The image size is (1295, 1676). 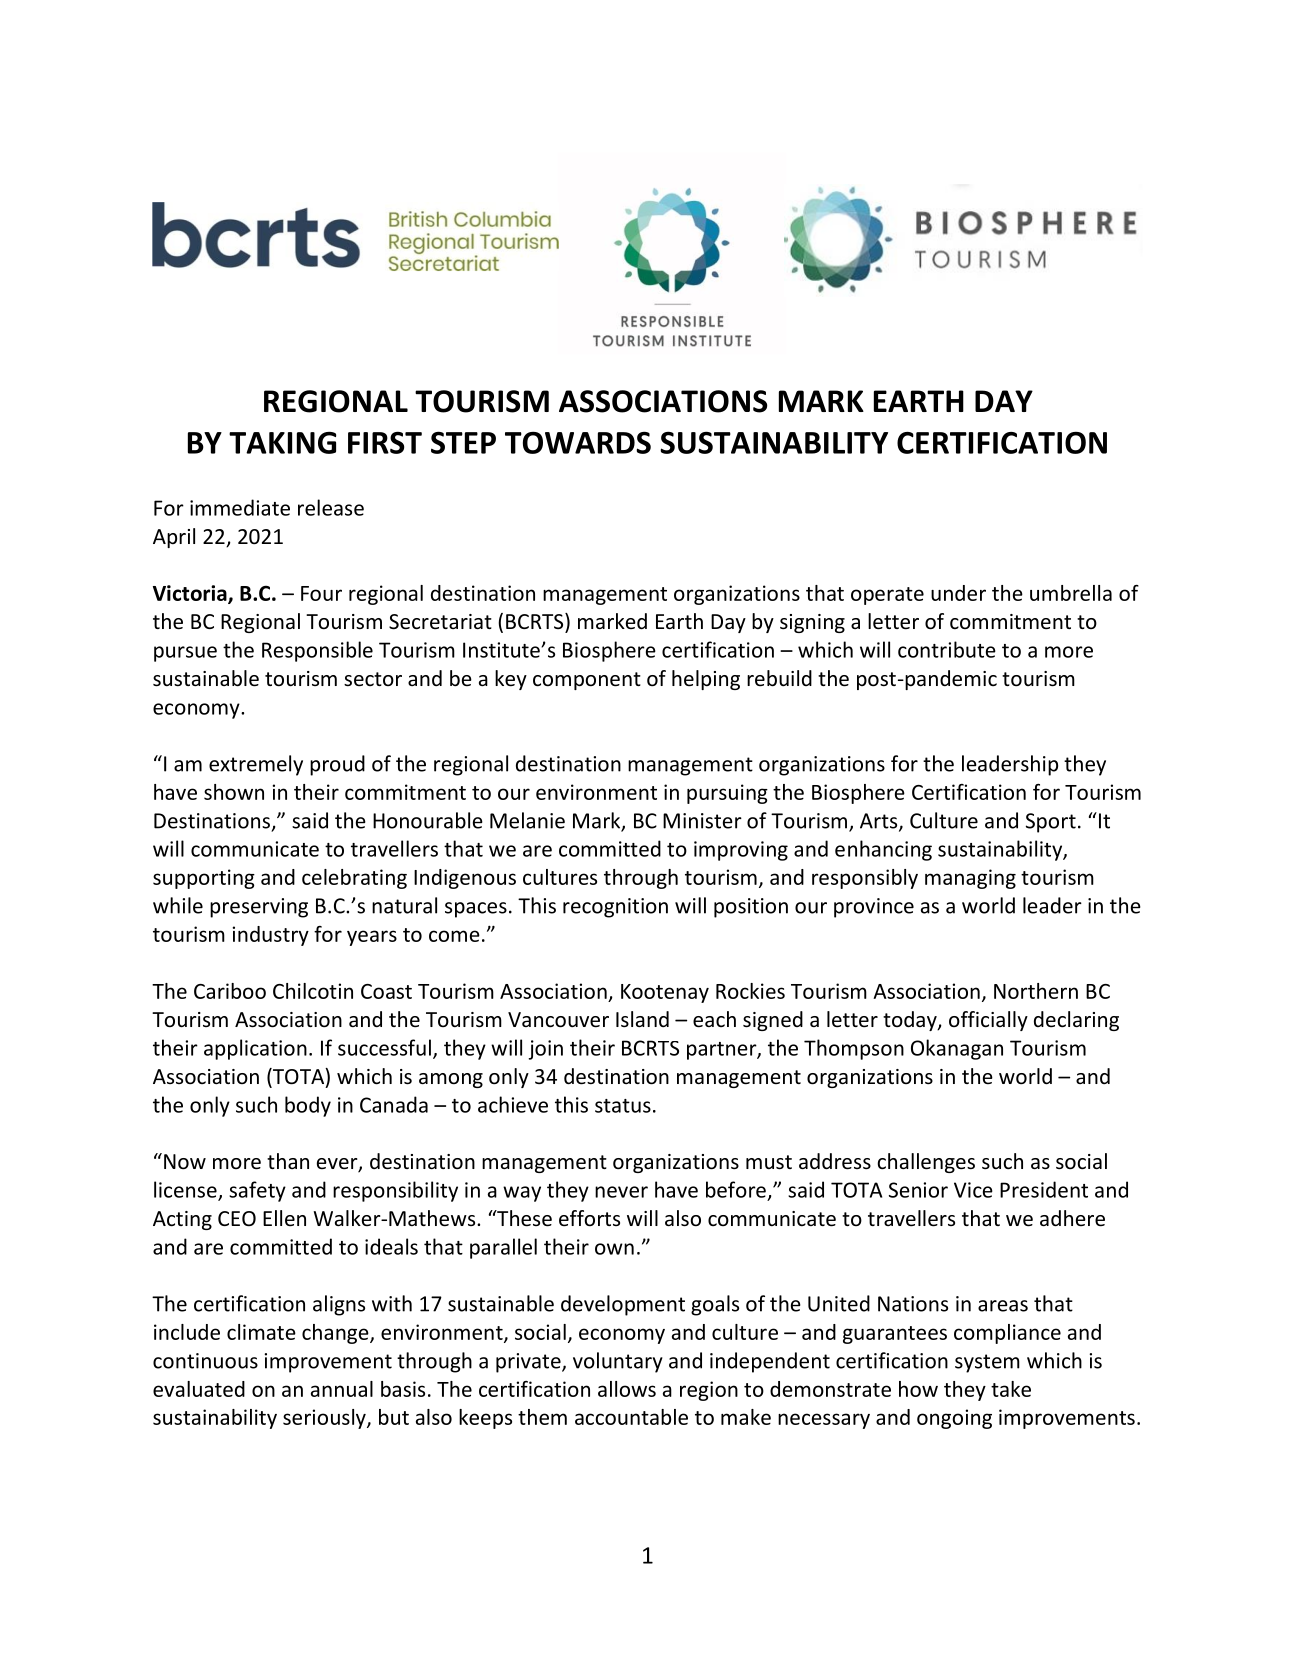 I want to click on managing, so click(x=970, y=879).
